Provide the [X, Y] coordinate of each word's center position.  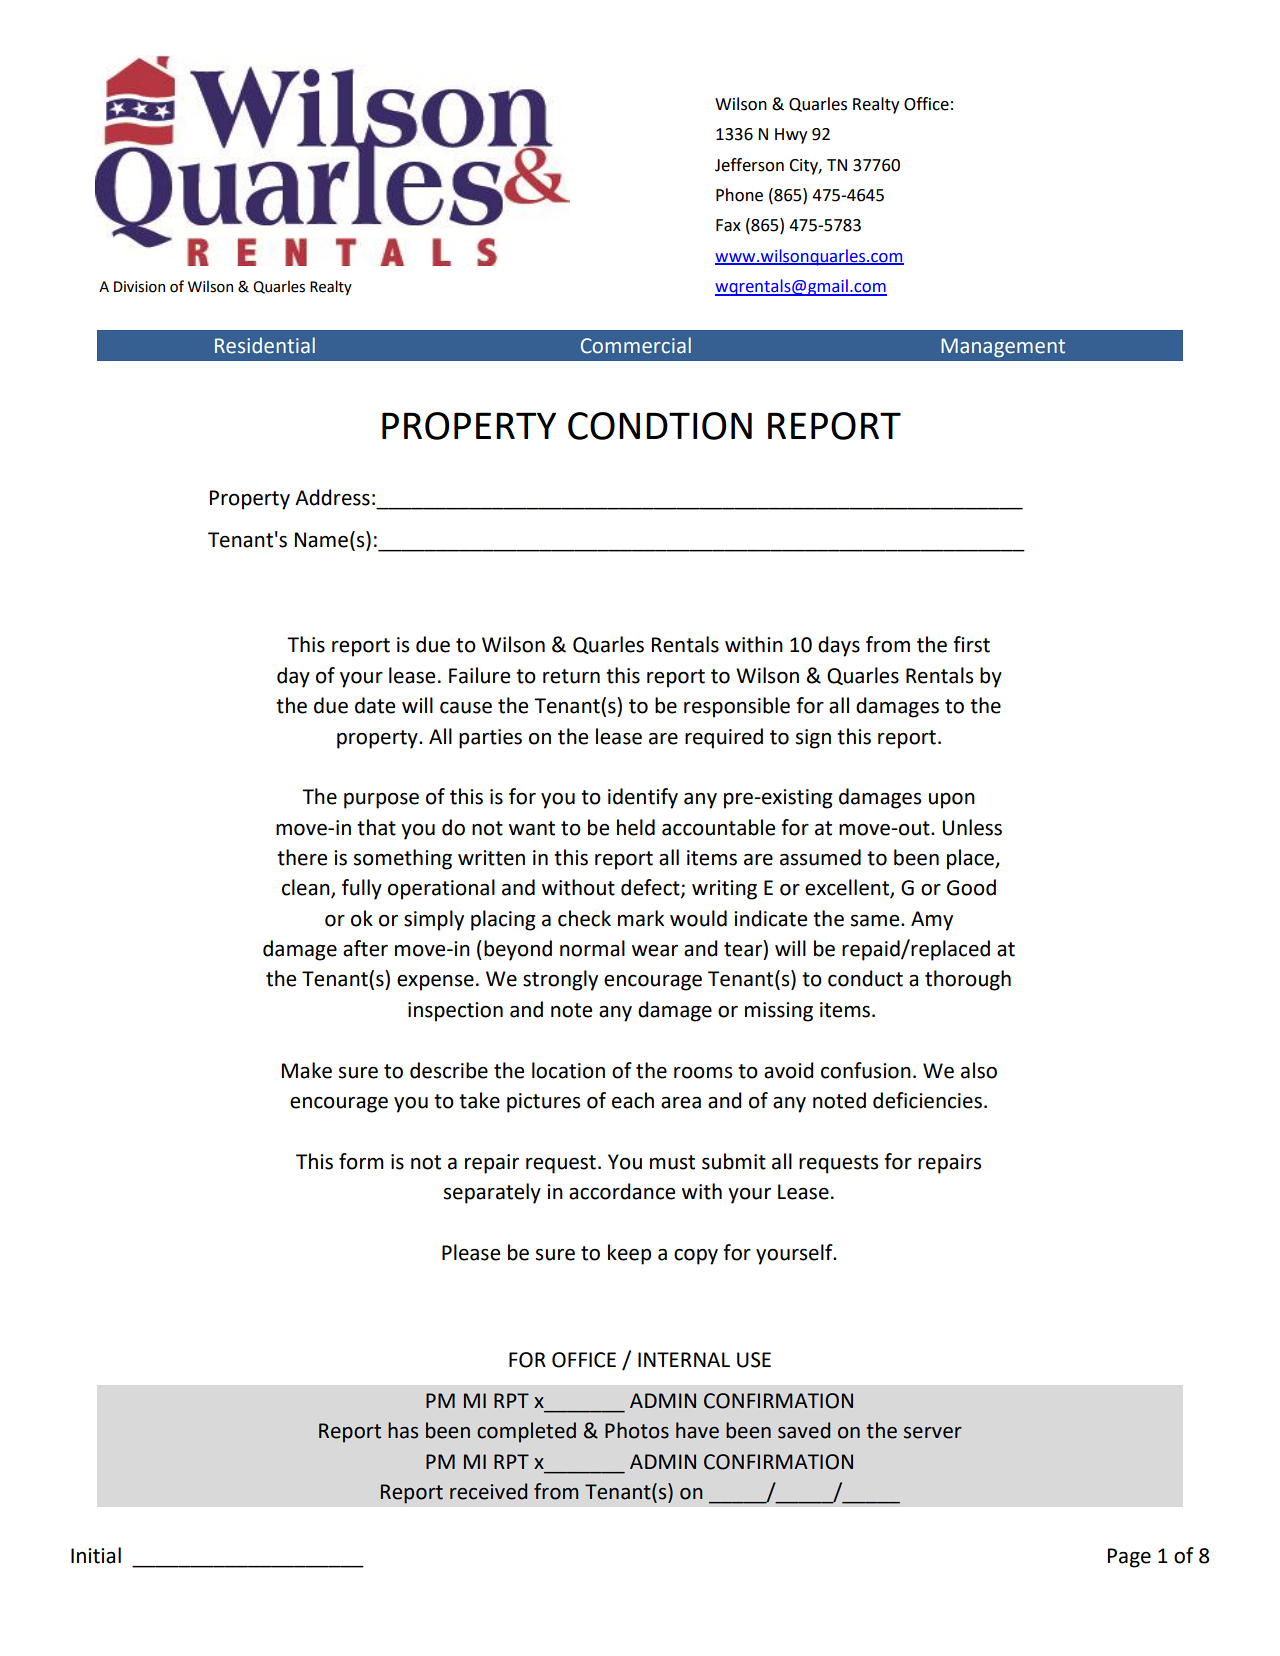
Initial [96, 1555]
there [302, 857]
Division [139, 287]
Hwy [791, 136]
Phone [739, 195]
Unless [972, 827]
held [636, 827]
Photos [637, 1430]
